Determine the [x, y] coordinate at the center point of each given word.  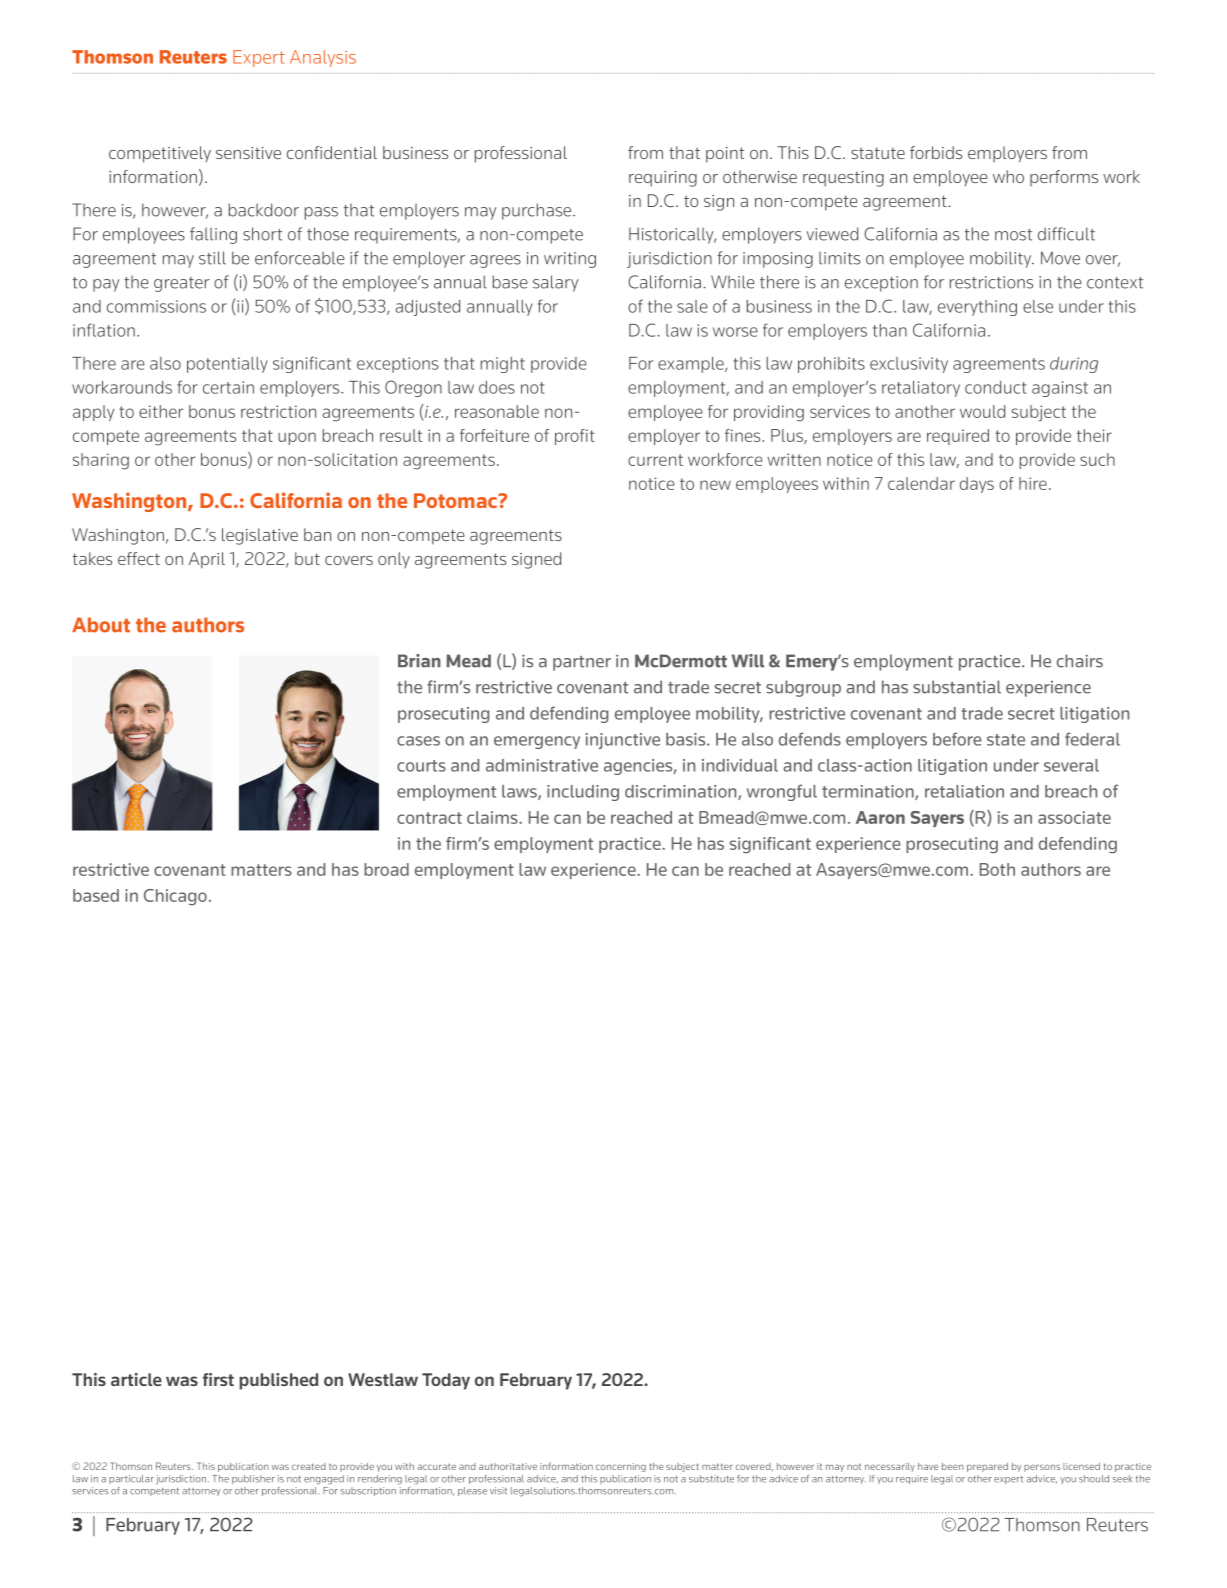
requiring [663, 179]
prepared [987, 1467]
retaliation [964, 791]
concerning [621, 1467]
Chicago [175, 897]
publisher [253, 1479]
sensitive [248, 153]
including [583, 793]
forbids [936, 152]
